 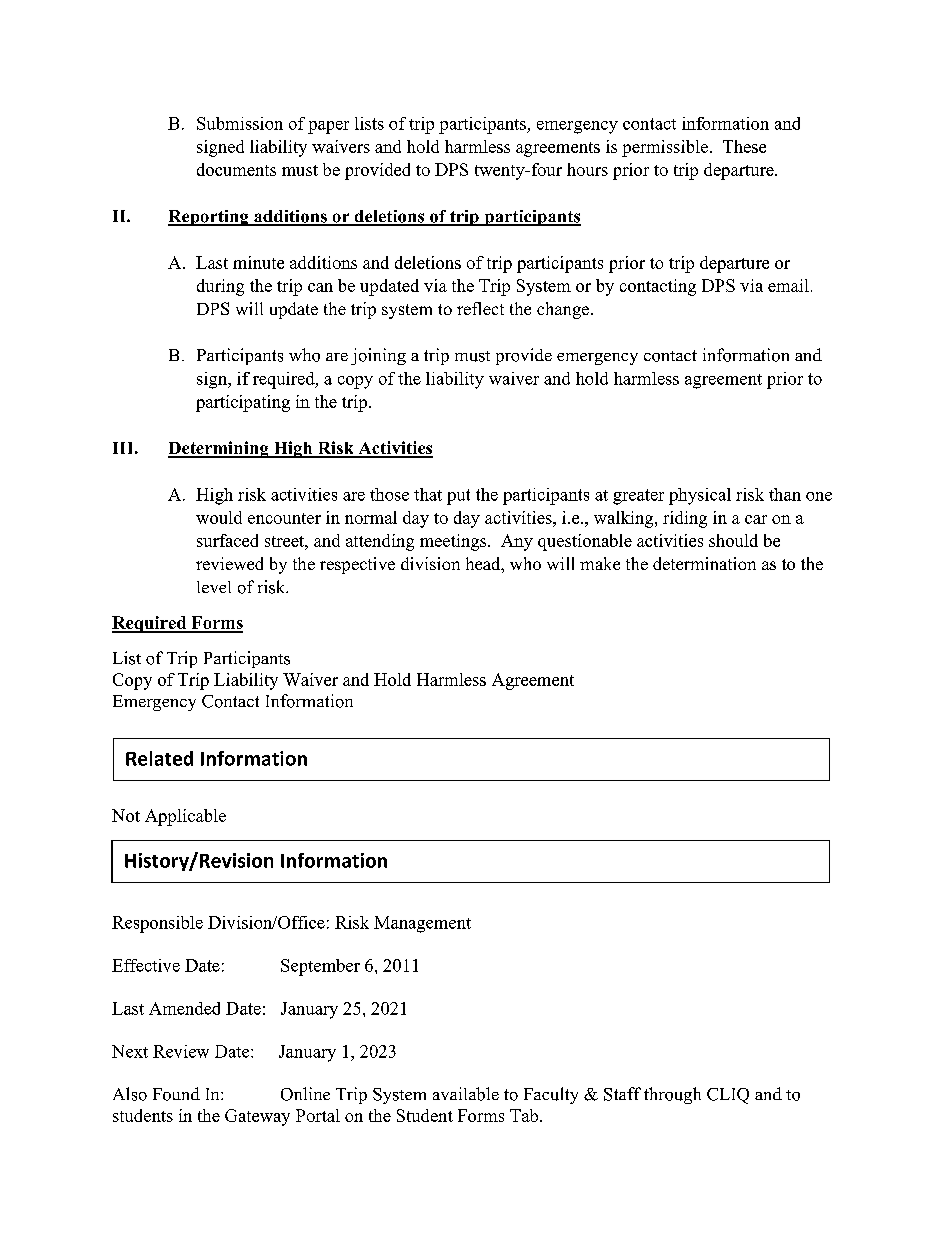 I want to click on email, so click(x=788, y=285).
